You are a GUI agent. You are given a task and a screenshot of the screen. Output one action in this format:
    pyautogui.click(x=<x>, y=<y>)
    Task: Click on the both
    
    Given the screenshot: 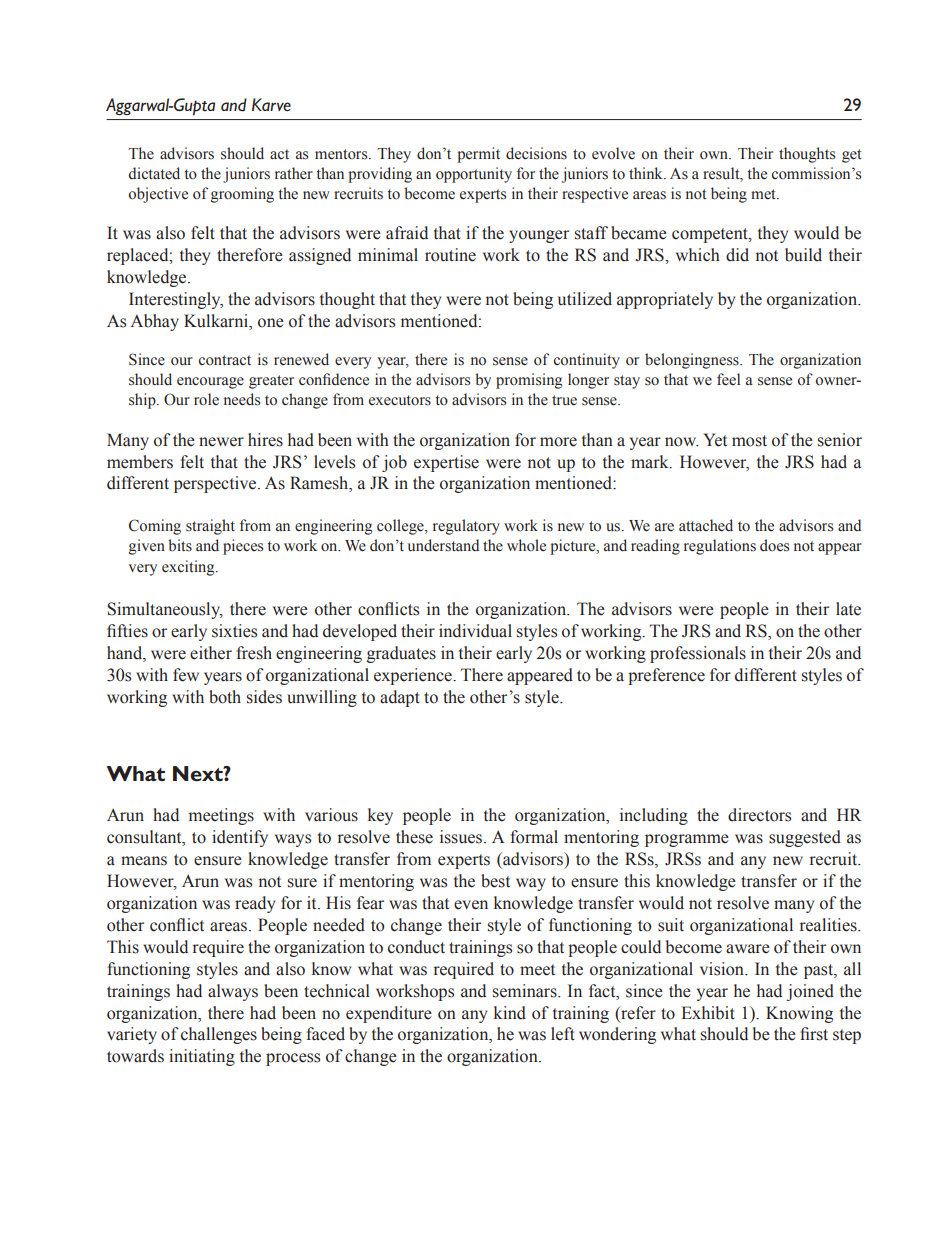 What is the action you would take?
    pyautogui.click(x=225, y=697)
